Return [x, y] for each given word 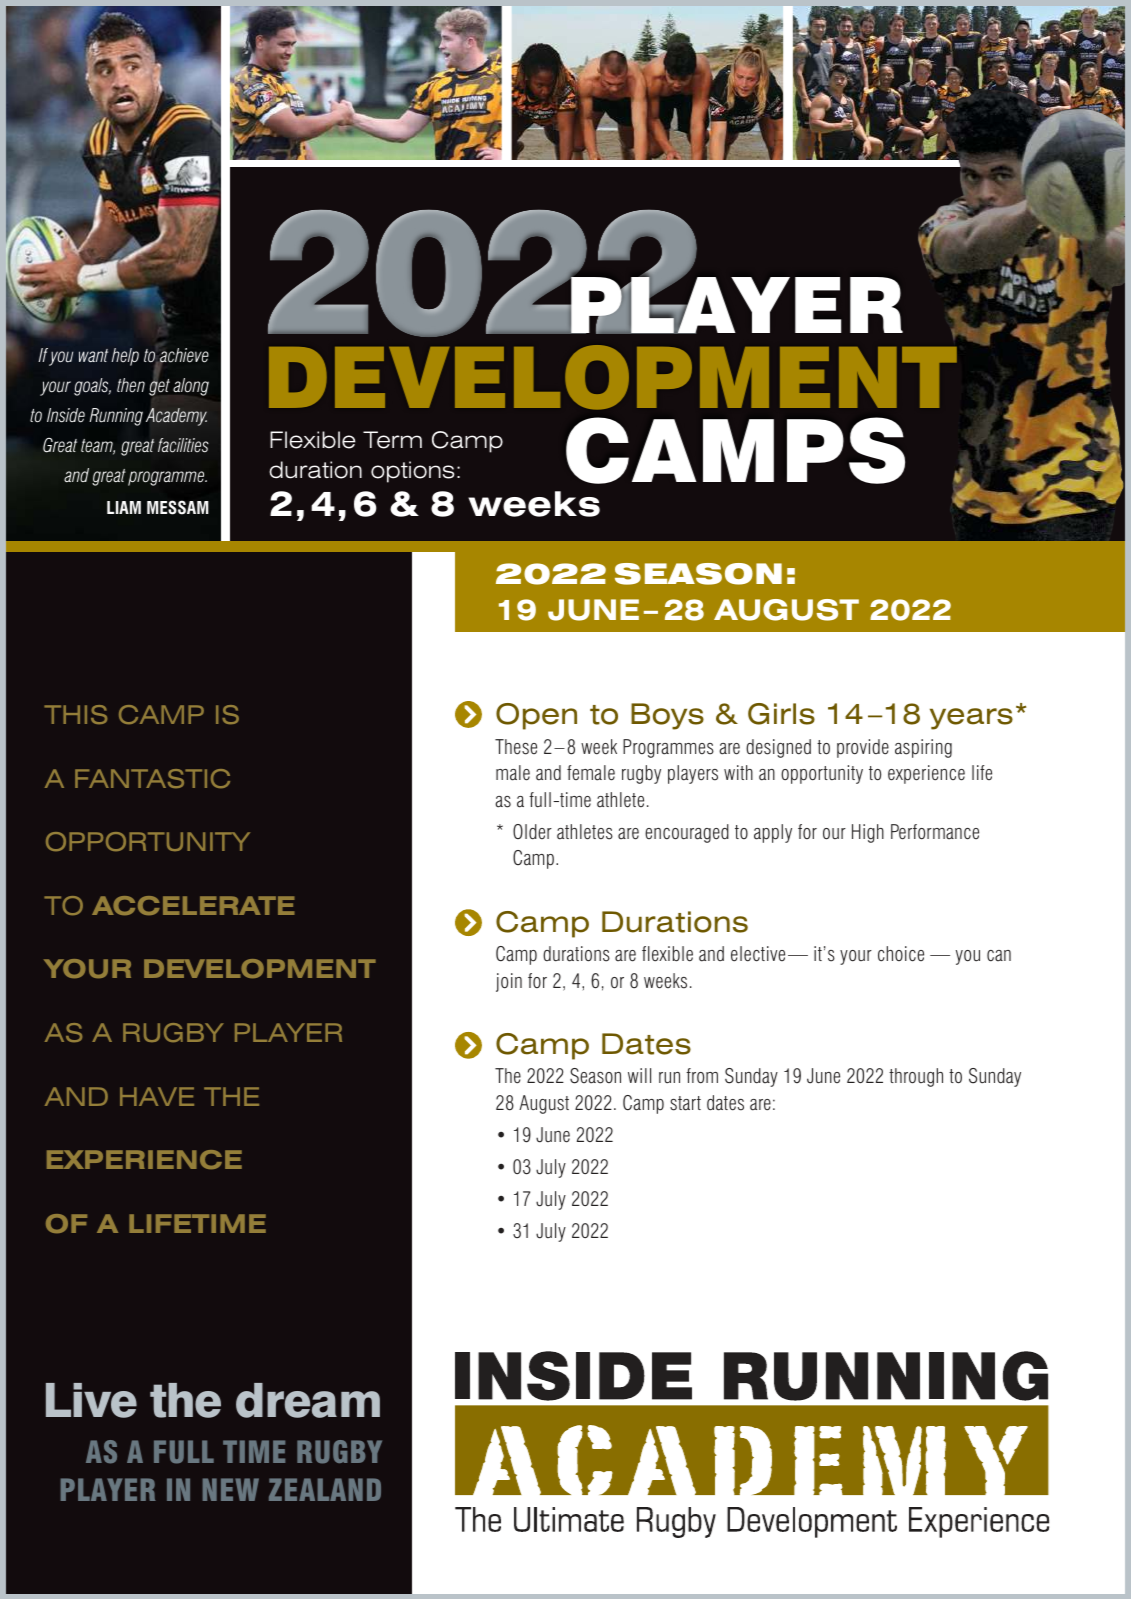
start [685, 1103]
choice [901, 954]
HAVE [157, 1096]
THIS [75, 714]
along [191, 387]
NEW [231, 1489]
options [413, 472]
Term [392, 440]
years [971, 719]
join [509, 982]
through [916, 1077]
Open [536, 716]
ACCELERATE [193, 905]
